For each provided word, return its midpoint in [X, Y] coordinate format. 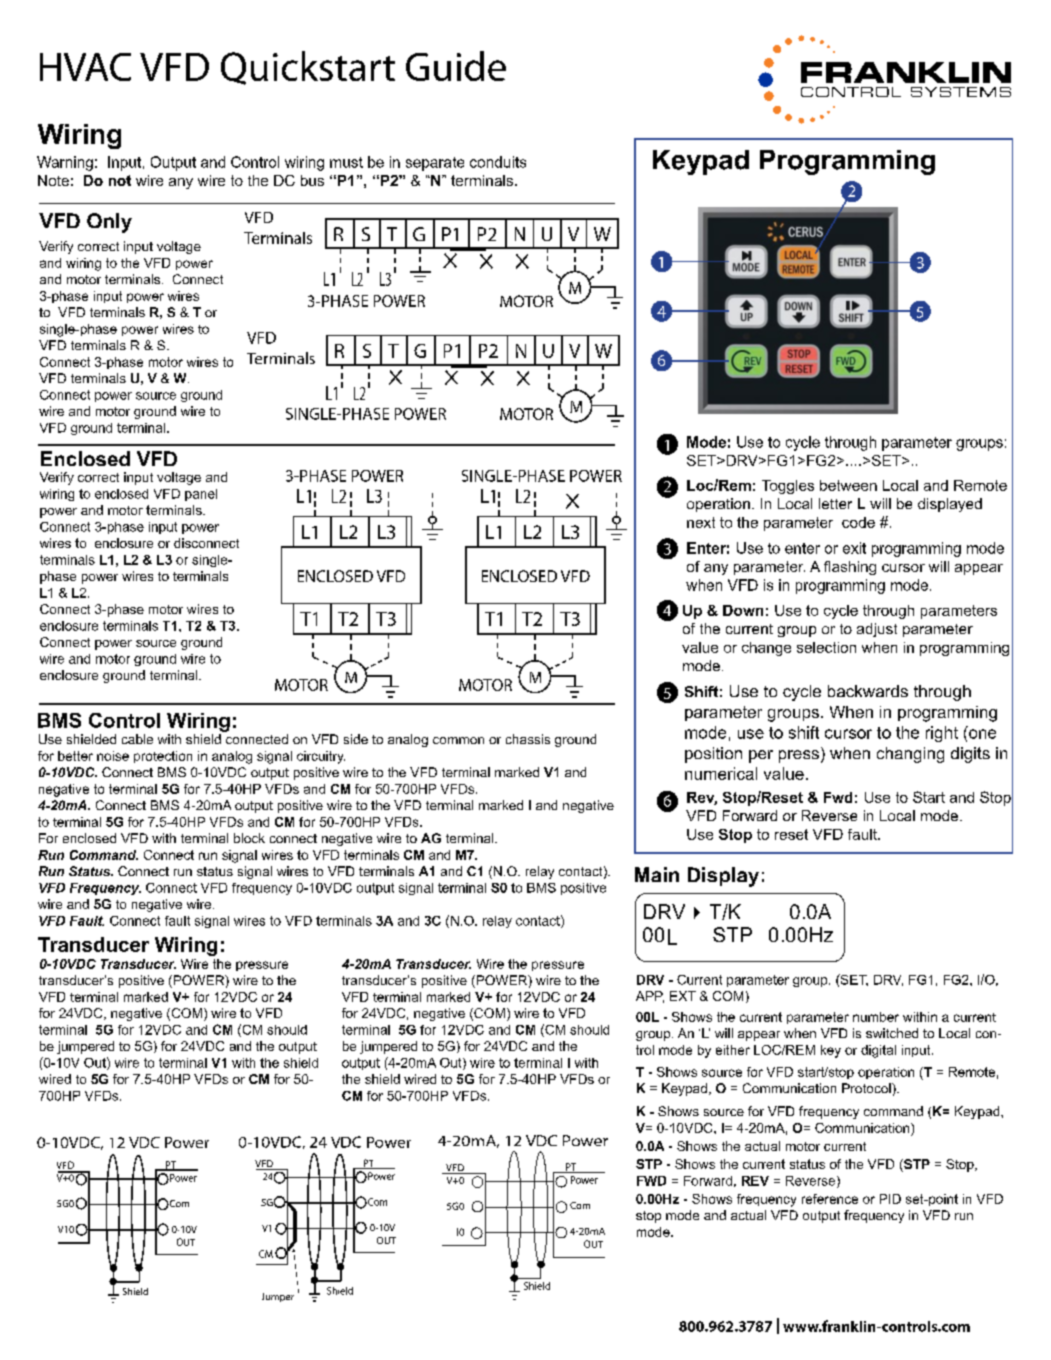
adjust [877, 630]
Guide [456, 66]
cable [137, 739]
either [733, 1050]
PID [890, 1199]
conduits [498, 162]
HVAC [85, 67]
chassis [528, 739]
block [249, 838]
